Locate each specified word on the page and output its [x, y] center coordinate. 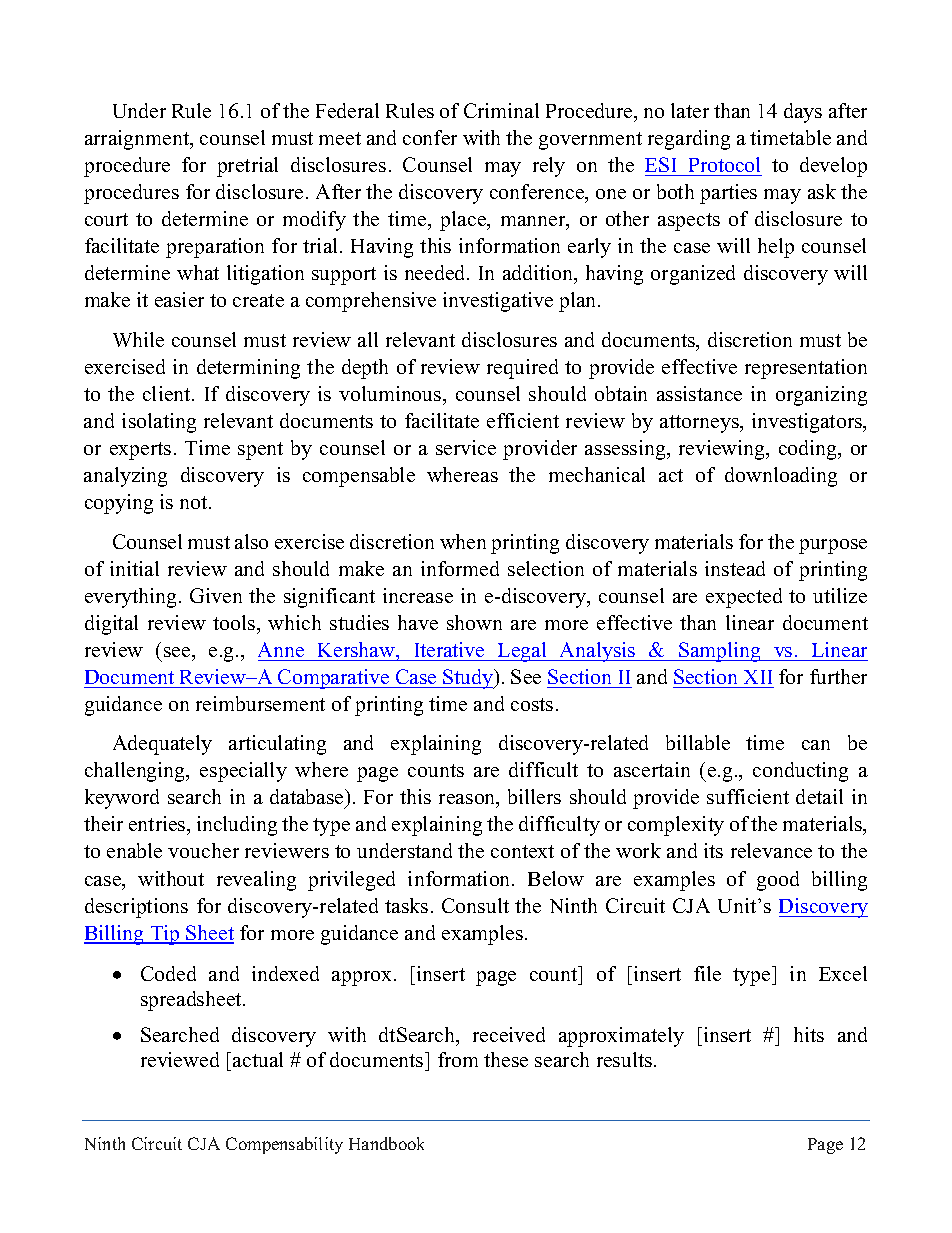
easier [179, 299]
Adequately [162, 745]
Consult [475, 905]
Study [468, 679]
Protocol [724, 164]
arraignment [138, 140]
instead [735, 568]
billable [698, 742]
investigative [498, 302]
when [463, 541]
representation [806, 369]
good [778, 881]
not [195, 502]
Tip [165, 935]
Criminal [501, 110]
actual [258, 1059]
